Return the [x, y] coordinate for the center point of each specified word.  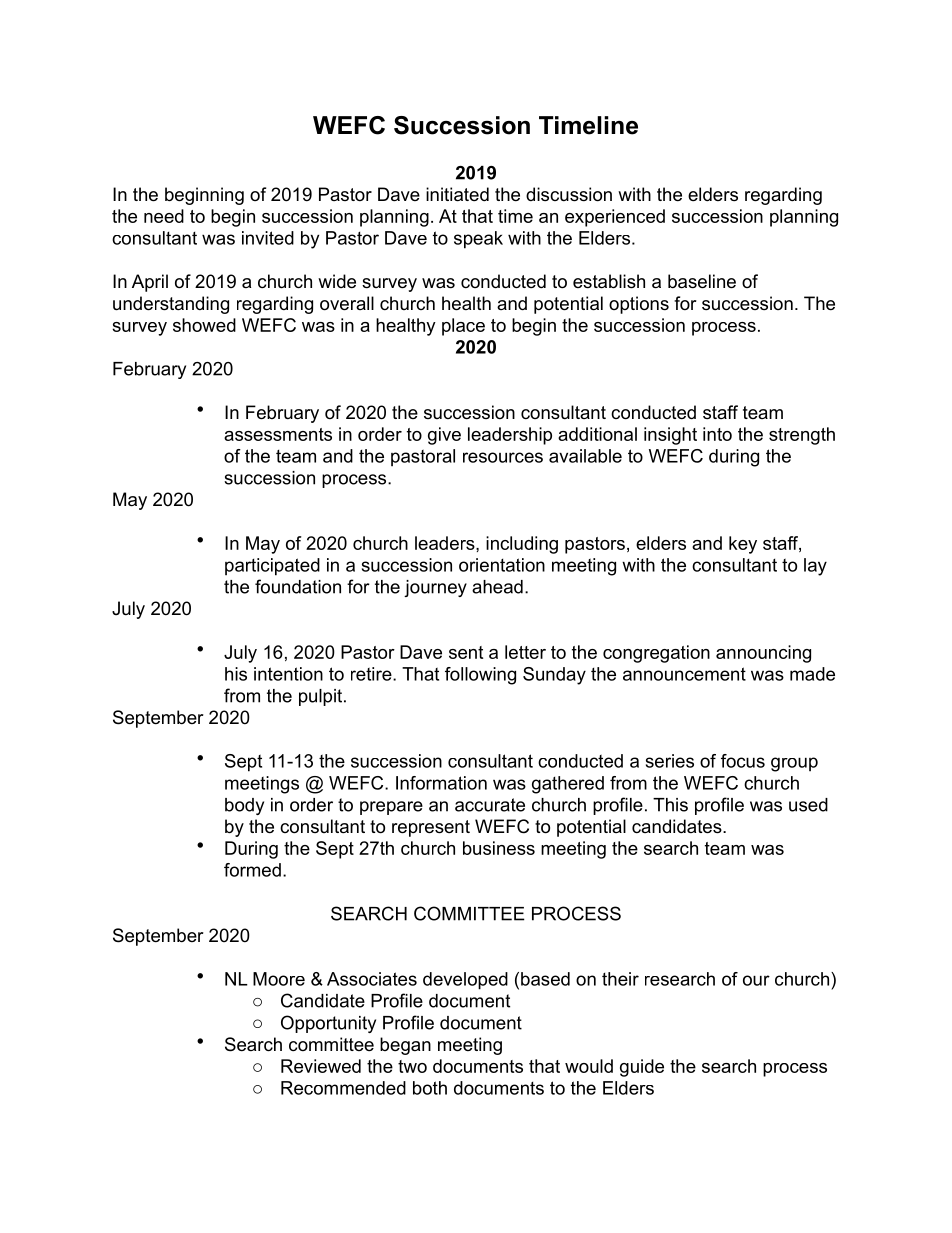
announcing [763, 654]
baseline [702, 281]
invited [268, 238]
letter [525, 652]
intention [288, 674]
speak [478, 240]
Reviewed [321, 1066]
